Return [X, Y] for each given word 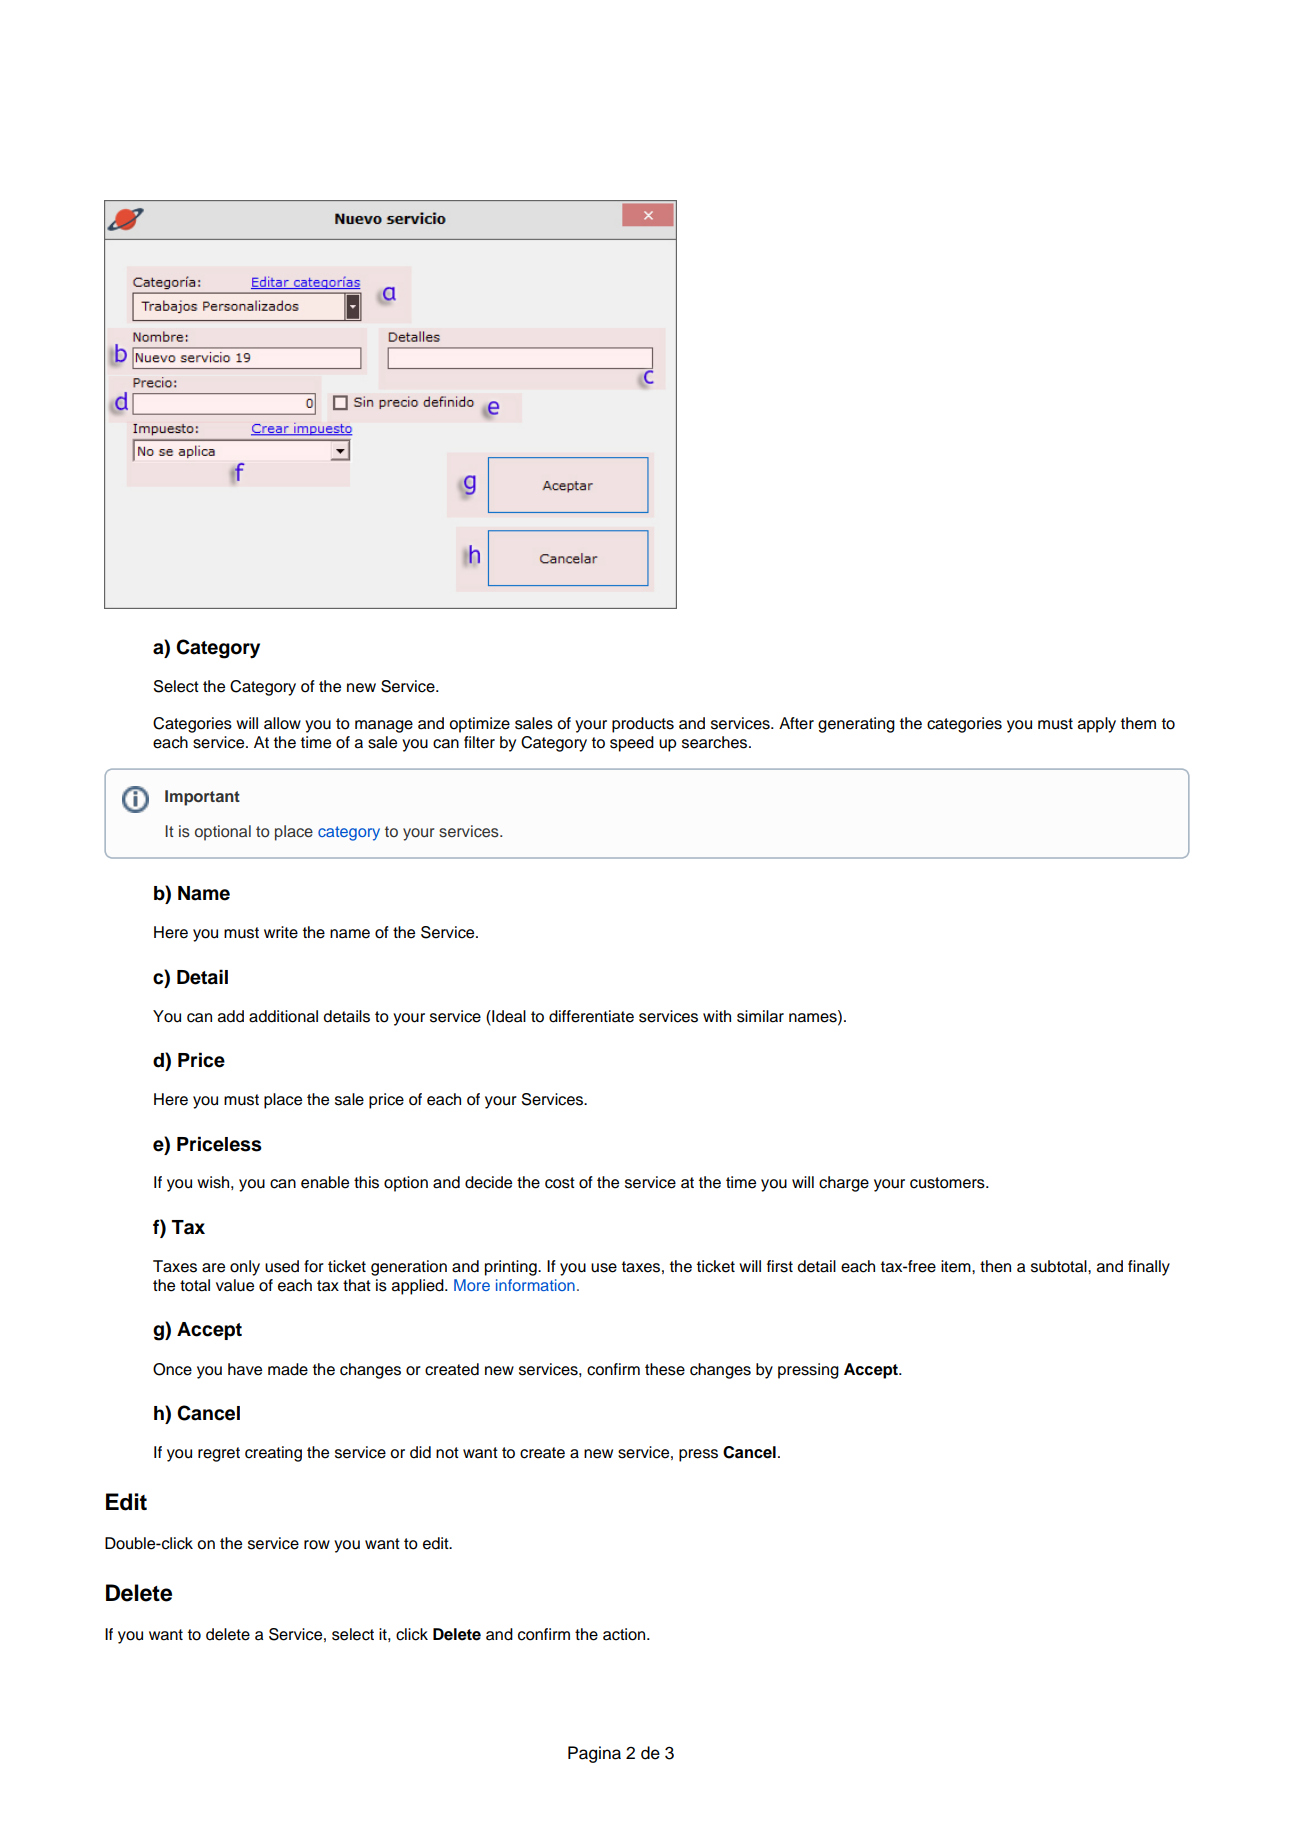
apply [1097, 725]
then [995, 1266]
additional [283, 1016]
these [665, 1369]
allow [282, 723]
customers [948, 1183]
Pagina [594, 1754]
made [288, 1369]
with [717, 1016]
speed [632, 744]
